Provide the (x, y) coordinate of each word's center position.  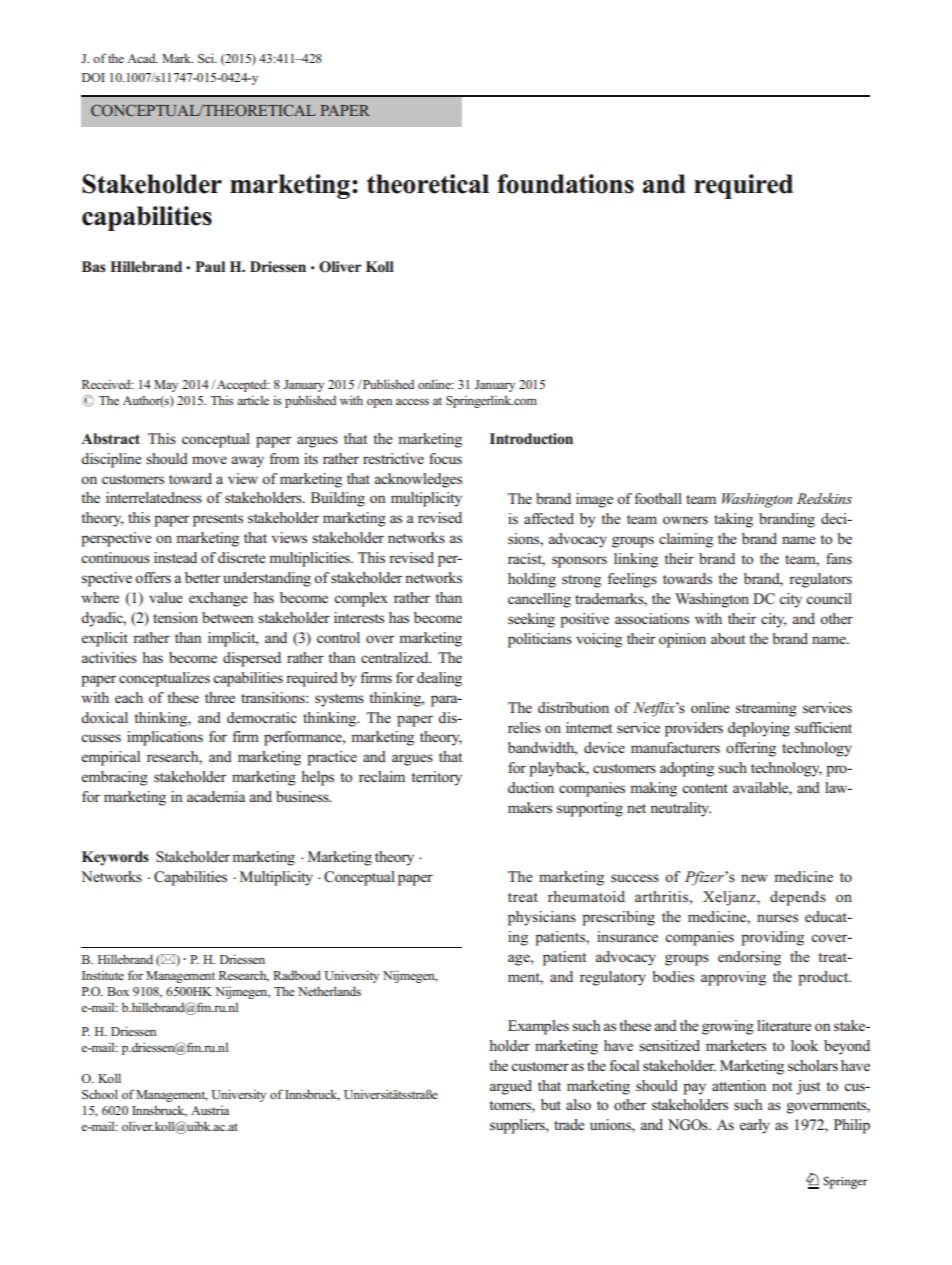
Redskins (824, 498)
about (728, 638)
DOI (93, 77)
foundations (565, 184)
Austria (210, 1110)
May (166, 386)
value (166, 597)
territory (436, 778)
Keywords (115, 858)
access (412, 401)
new (754, 878)
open (379, 403)
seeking (531, 620)
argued (511, 1087)
